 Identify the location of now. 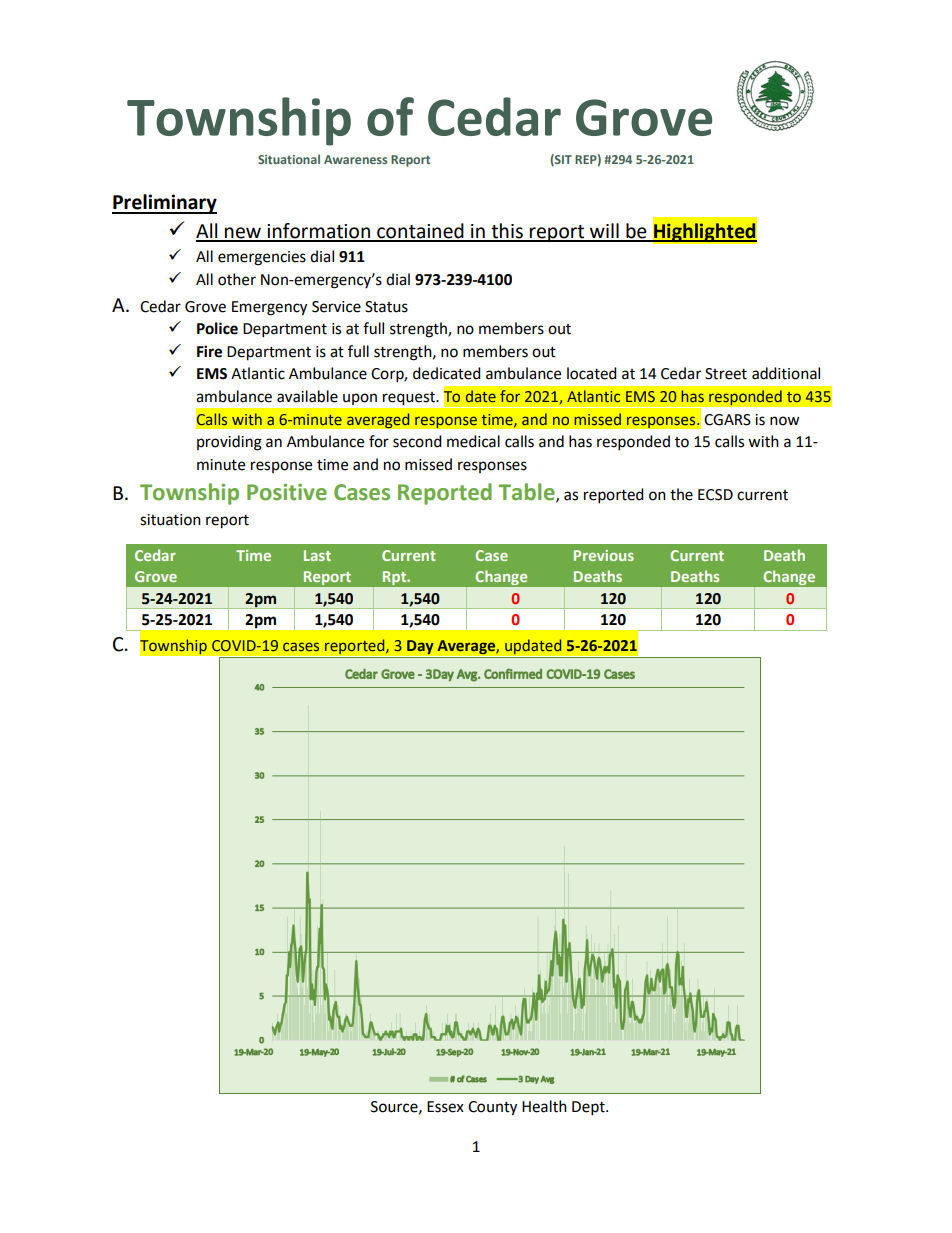
(785, 421).
